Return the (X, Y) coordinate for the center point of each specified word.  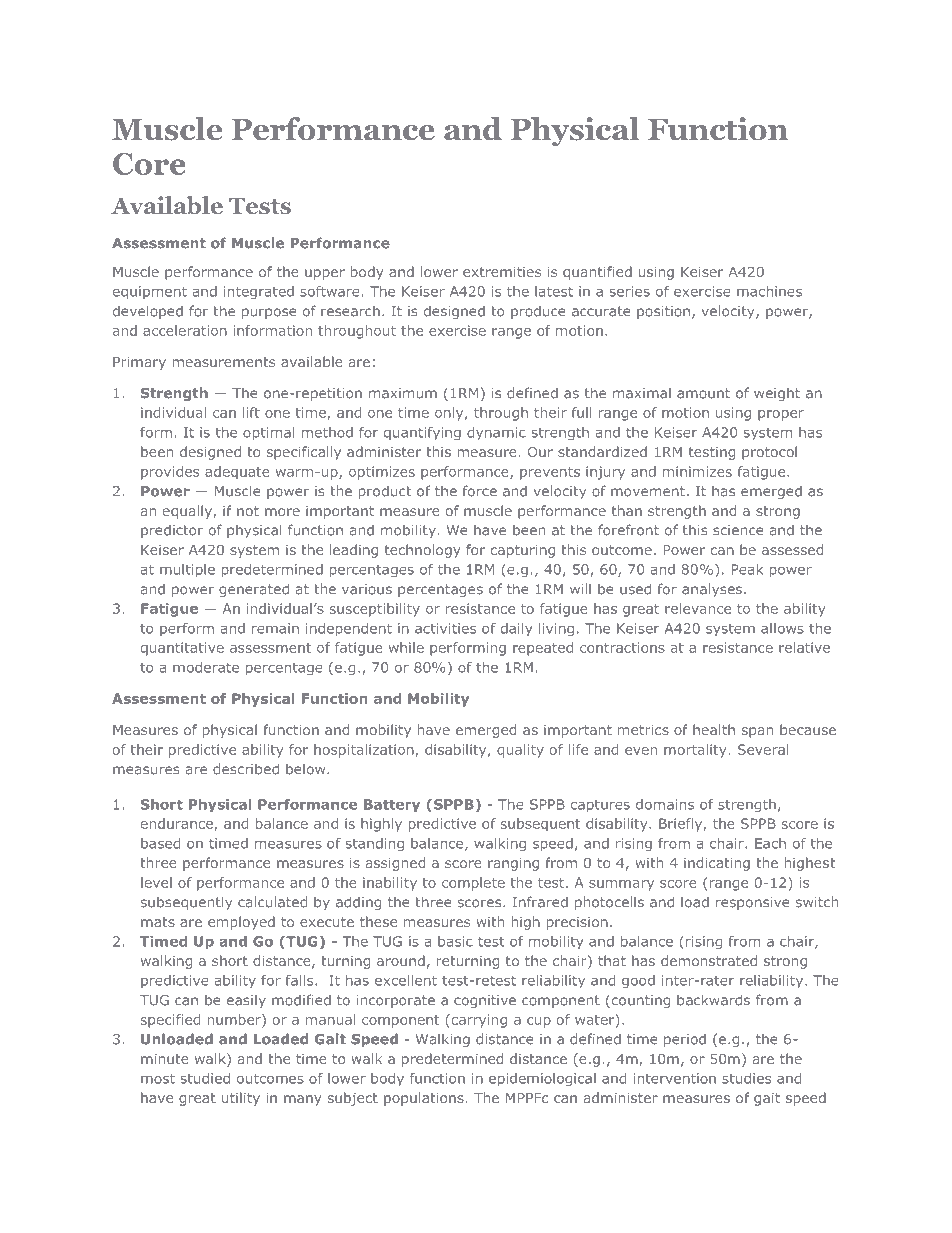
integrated (259, 293)
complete (473, 884)
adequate (237, 473)
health (714, 729)
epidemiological (542, 1080)
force (480, 491)
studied (205, 1078)
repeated (543, 649)
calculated (272, 902)
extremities (502, 272)
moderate (206, 667)
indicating (717, 864)
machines (769, 291)
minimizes (697, 471)
